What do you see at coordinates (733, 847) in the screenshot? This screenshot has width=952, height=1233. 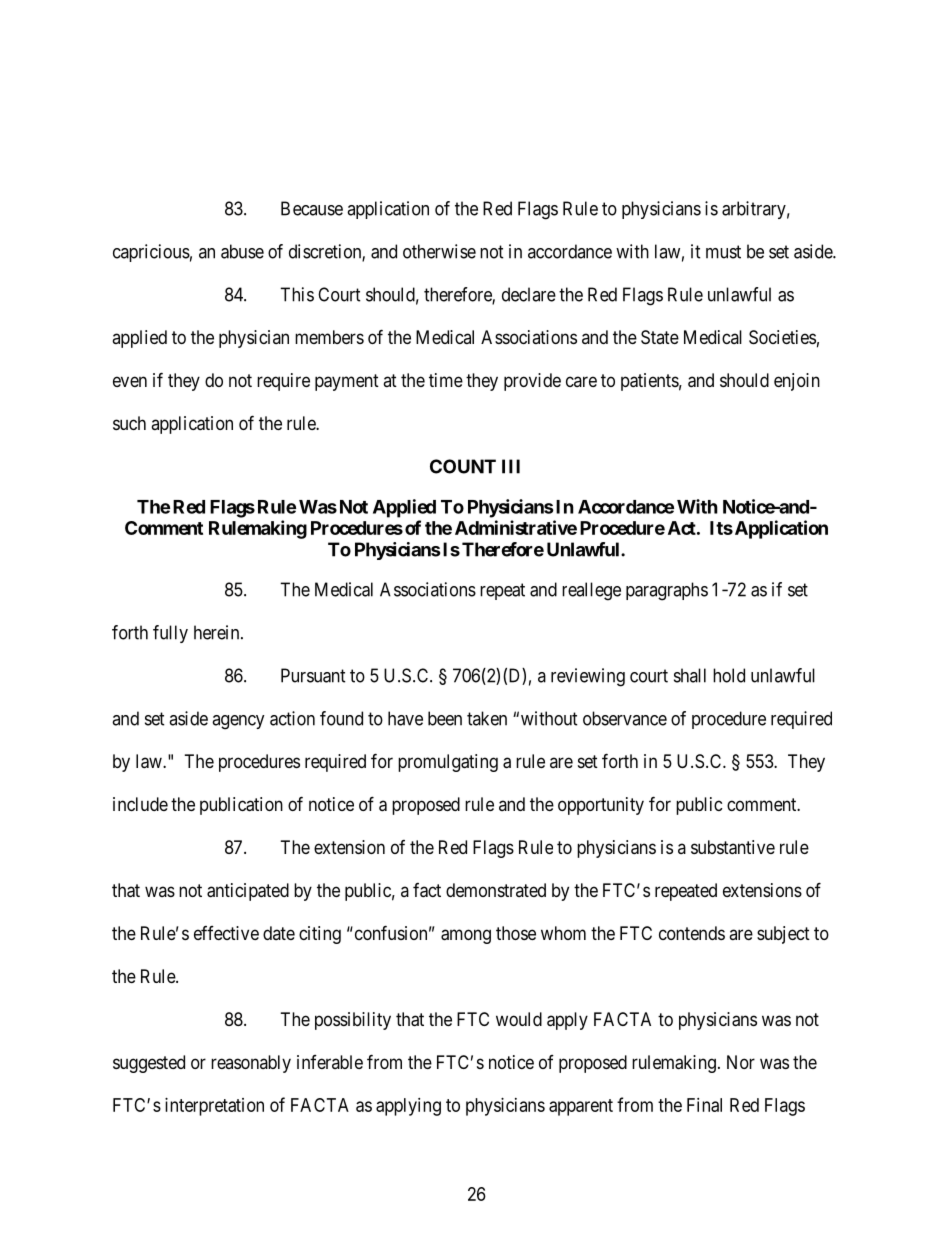 I see `substantive` at bounding box center [733, 847].
